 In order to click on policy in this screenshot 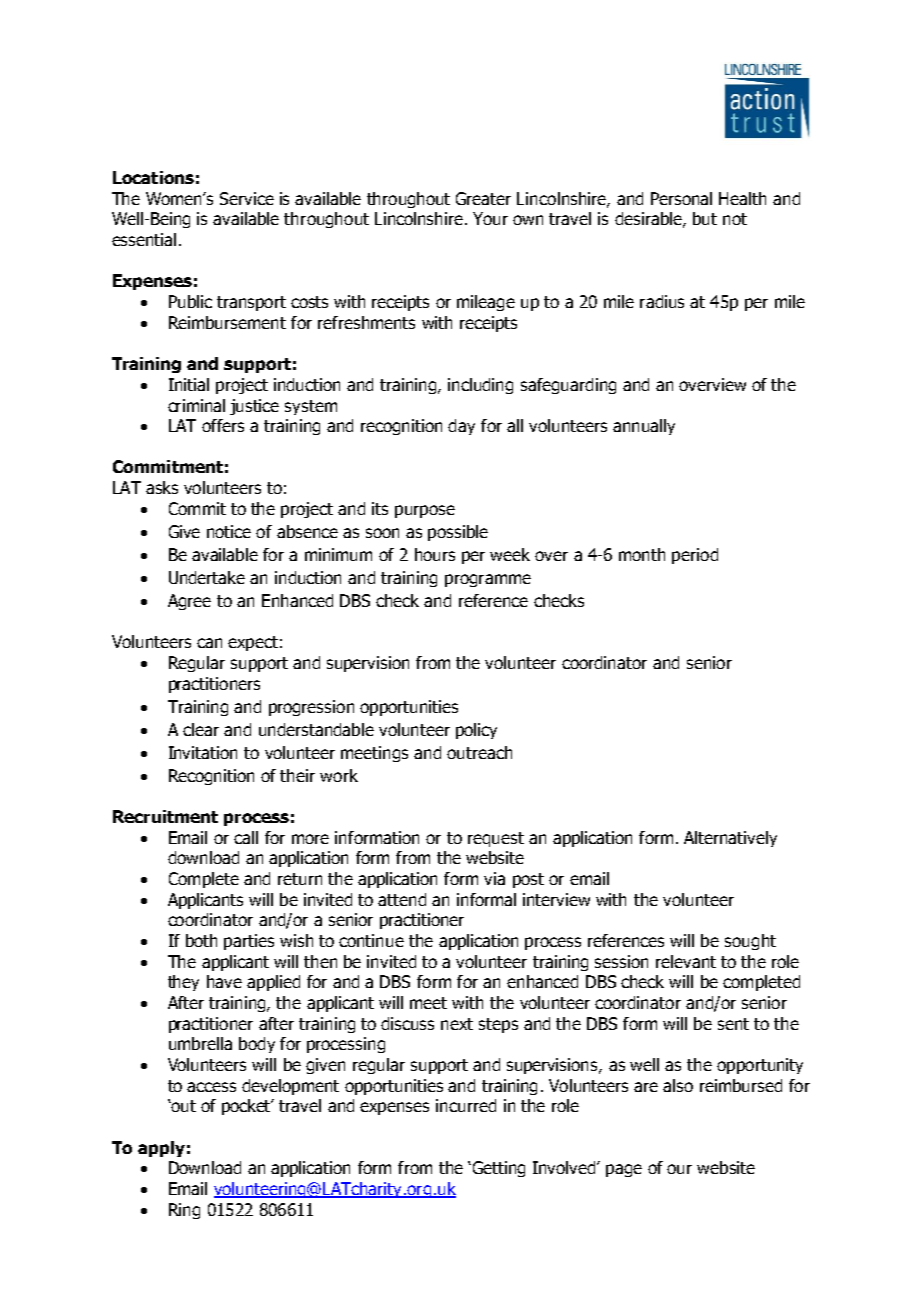, I will do `click(476, 731)`.
